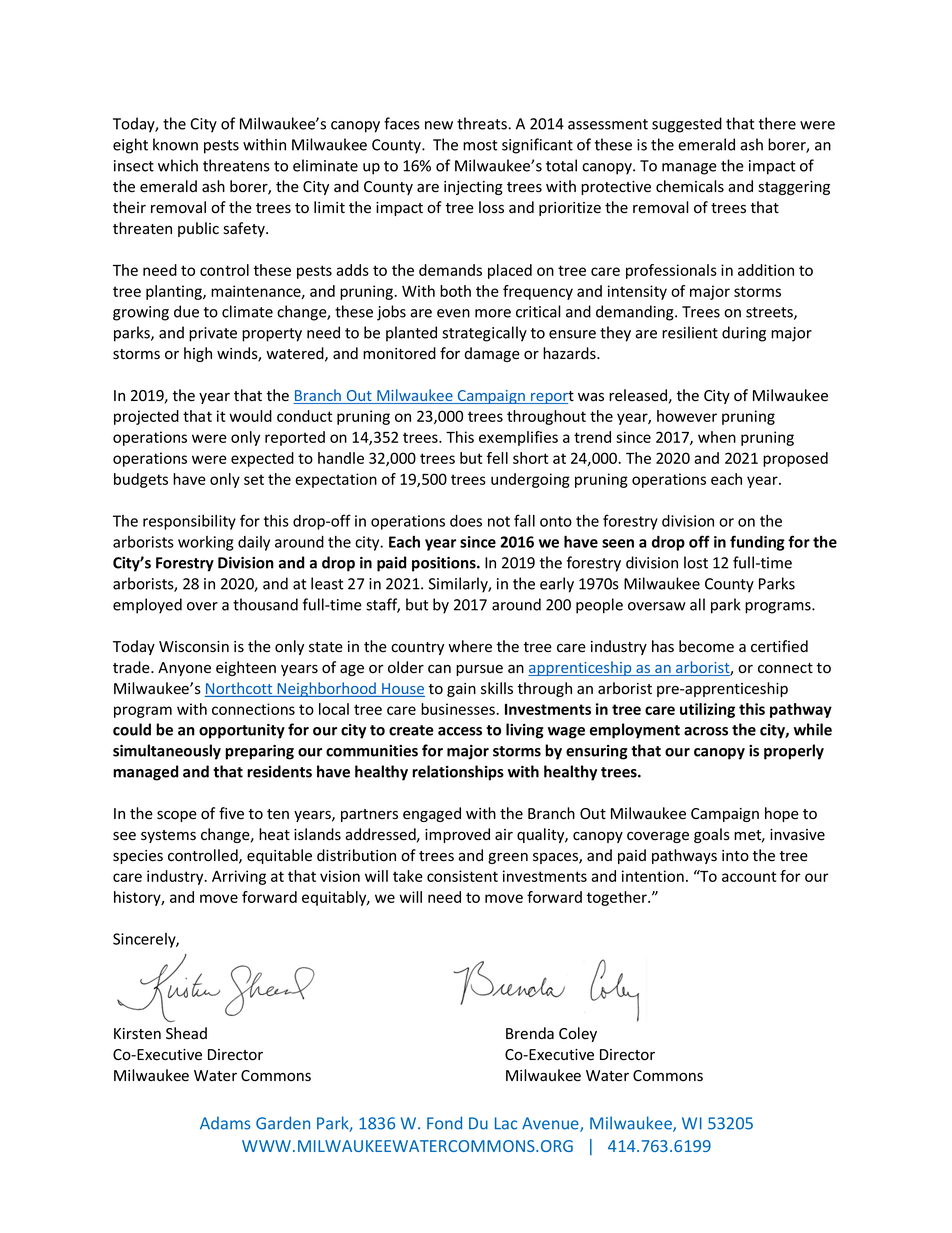 This document has width=952, height=1233. I want to click on which, so click(178, 165).
